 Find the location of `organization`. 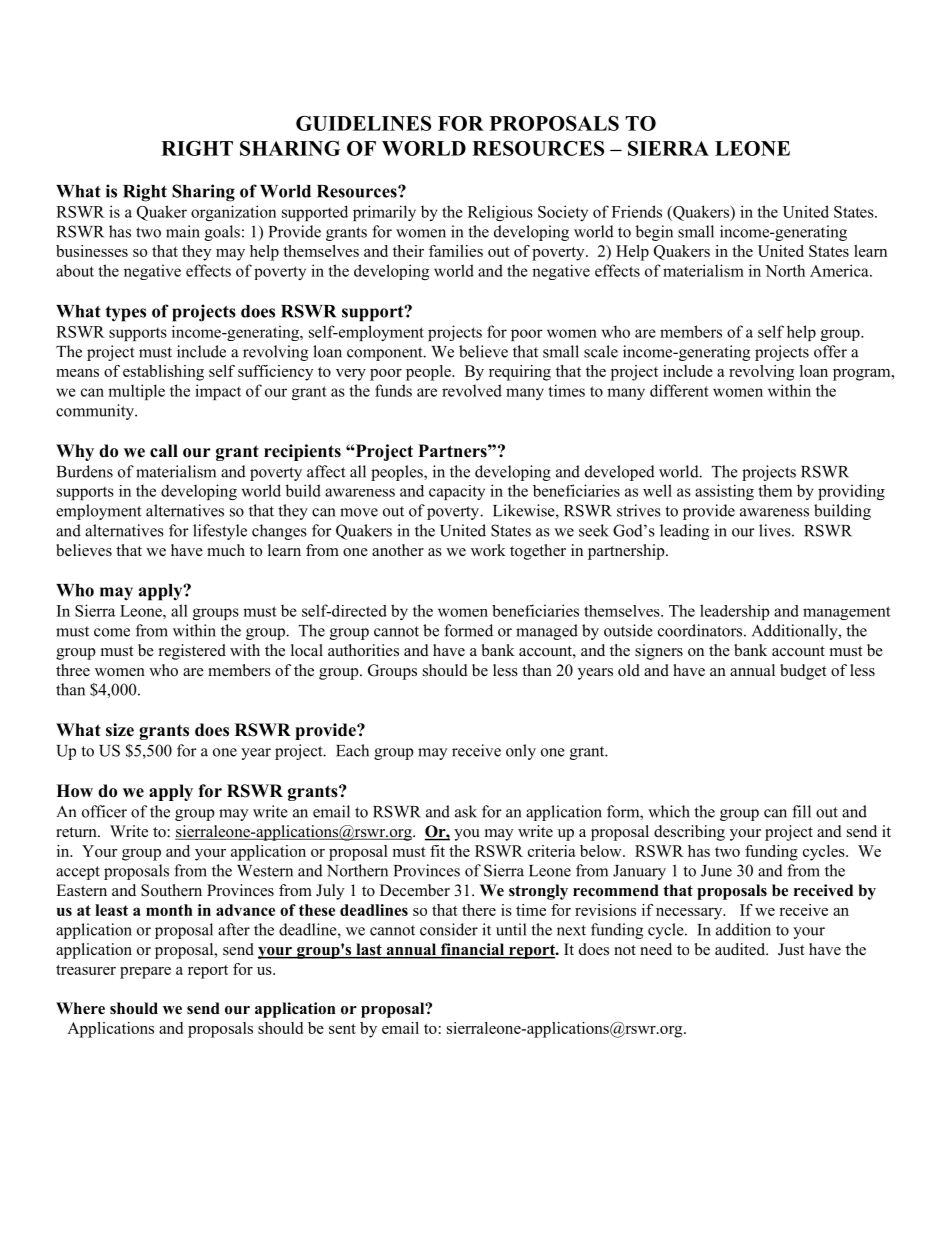

organization is located at coordinates (233, 213).
